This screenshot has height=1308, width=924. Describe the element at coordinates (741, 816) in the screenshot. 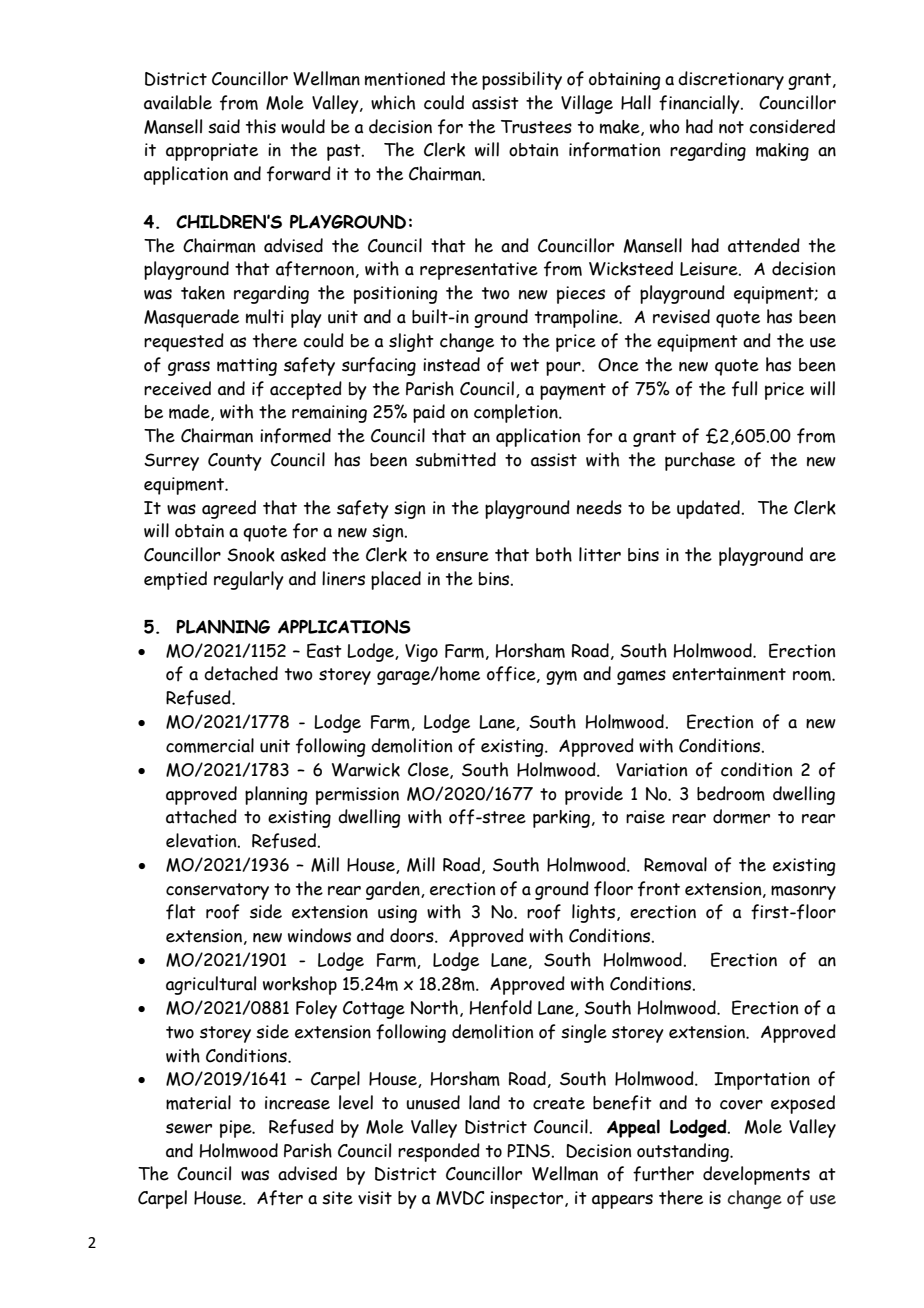

I see `dormer` at that location.
